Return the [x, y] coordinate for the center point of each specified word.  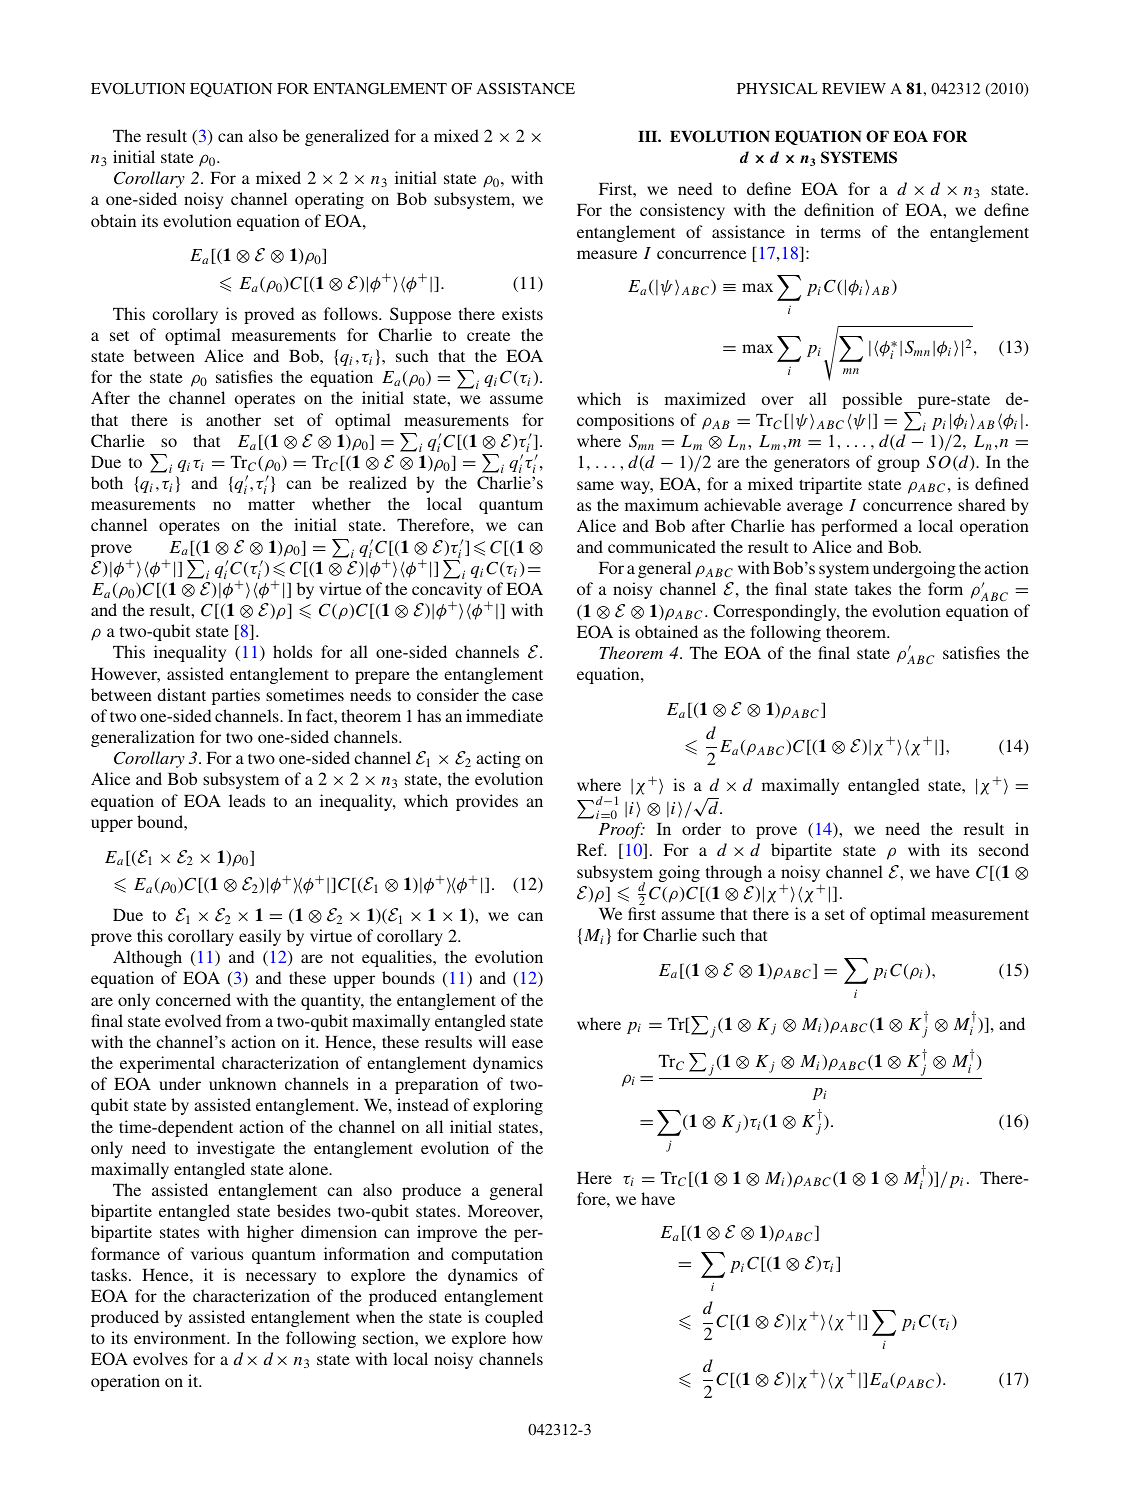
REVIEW [854, 88]
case [527, 696]
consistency [682, 211]
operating [329, 200]
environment [181, 1337]
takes [873, 588]
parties [236, 696]
